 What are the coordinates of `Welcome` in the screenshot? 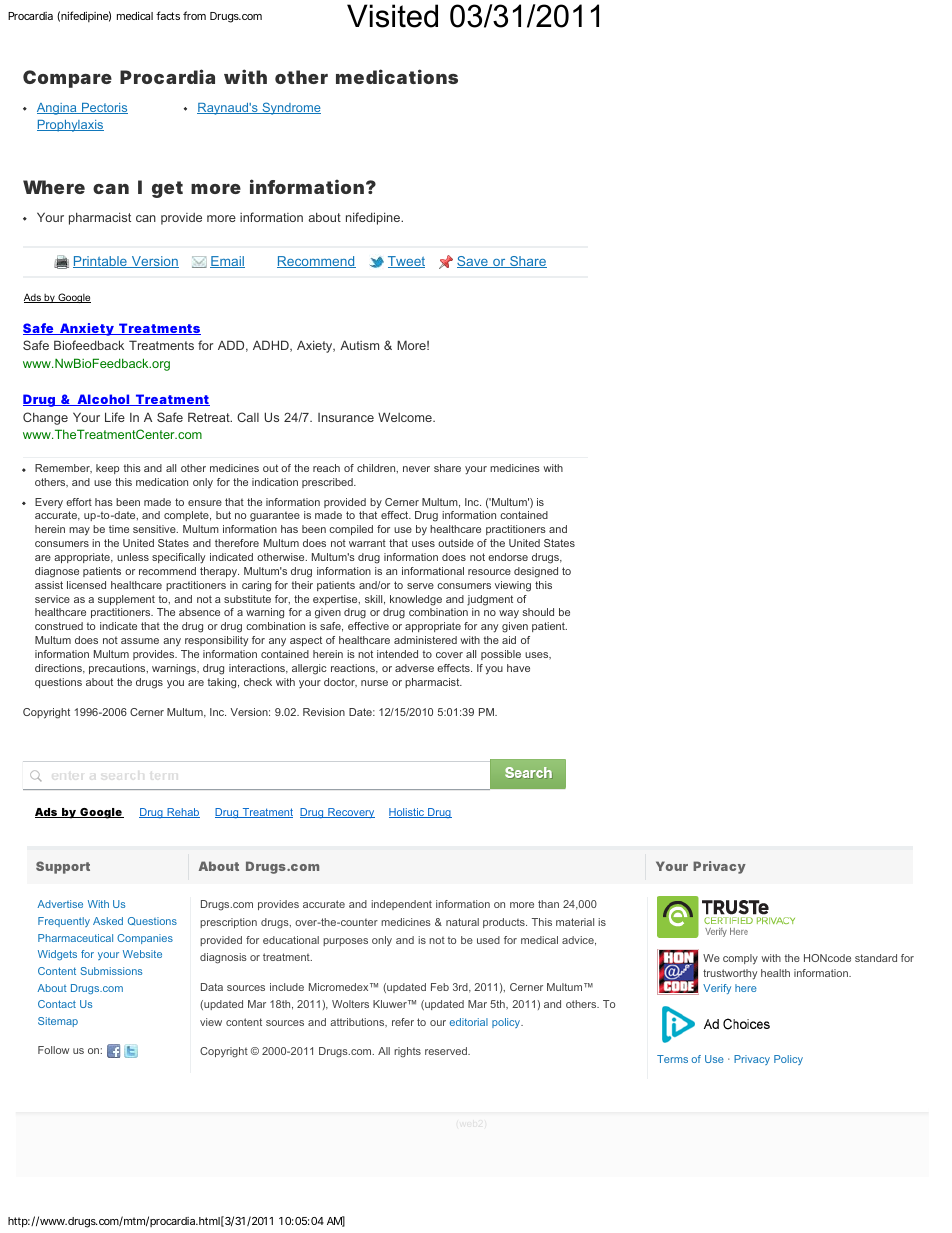 It's located at (406, 417).
